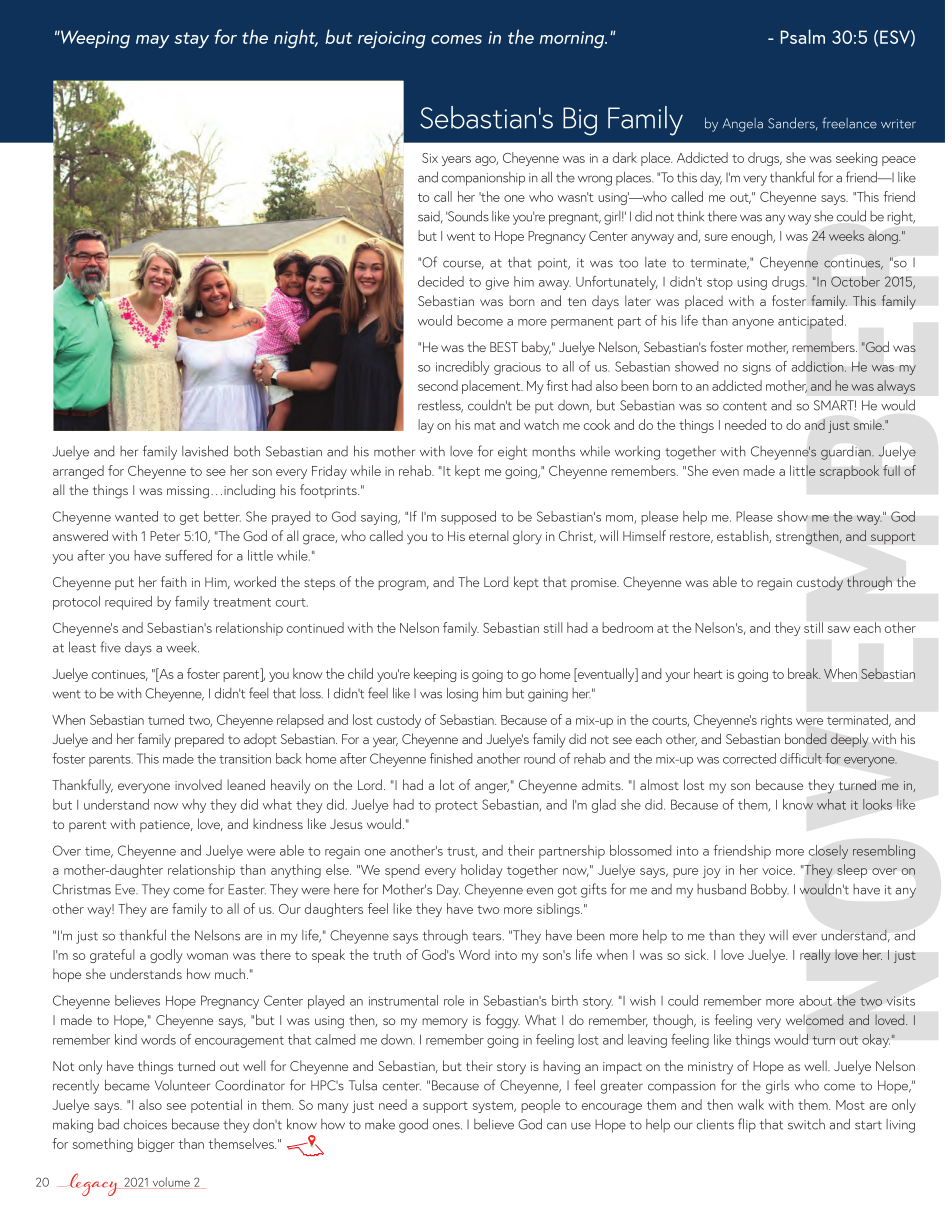  Describe the element at coordinates (838, 629) in the page. I see `saw` at that location.
